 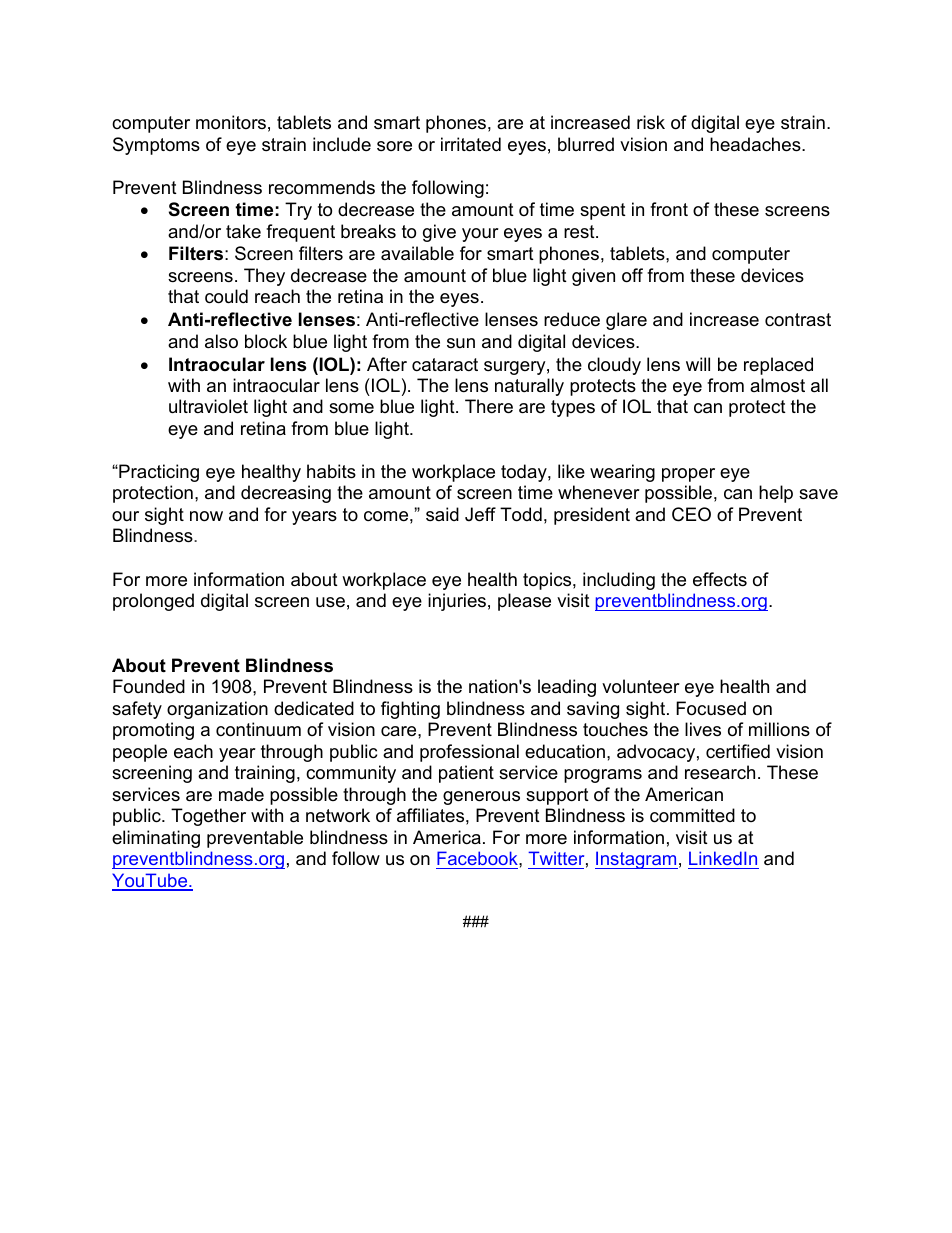 I want to click on irritated, so click(x=471, y=144).
